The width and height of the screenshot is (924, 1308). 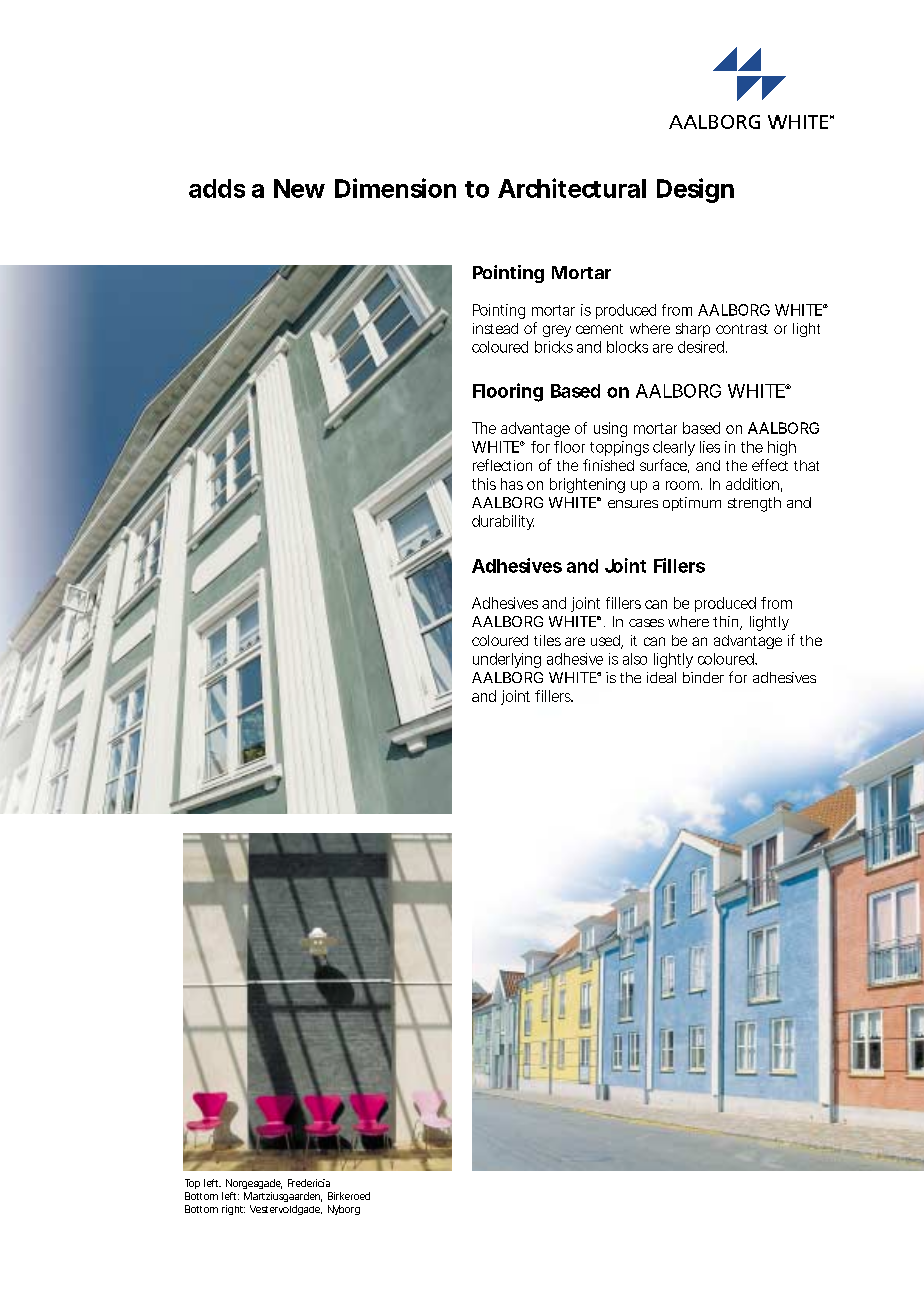 What do you see at coordinates (701, 347) in the screenshot?
I see `desired` at bounding box center [701, 347].
